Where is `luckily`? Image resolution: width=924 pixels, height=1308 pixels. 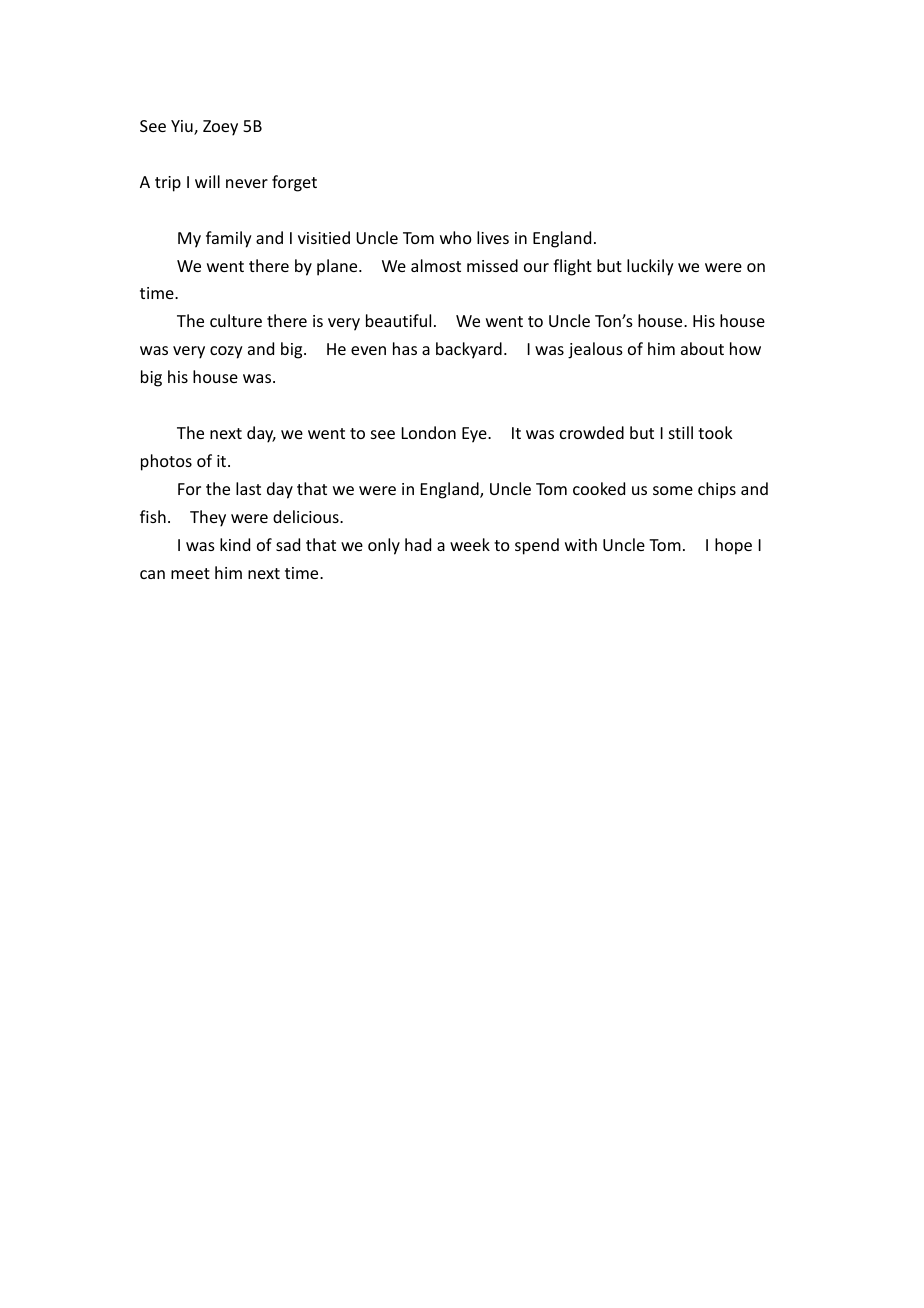 luckily is located at coordinates (650, 267).
